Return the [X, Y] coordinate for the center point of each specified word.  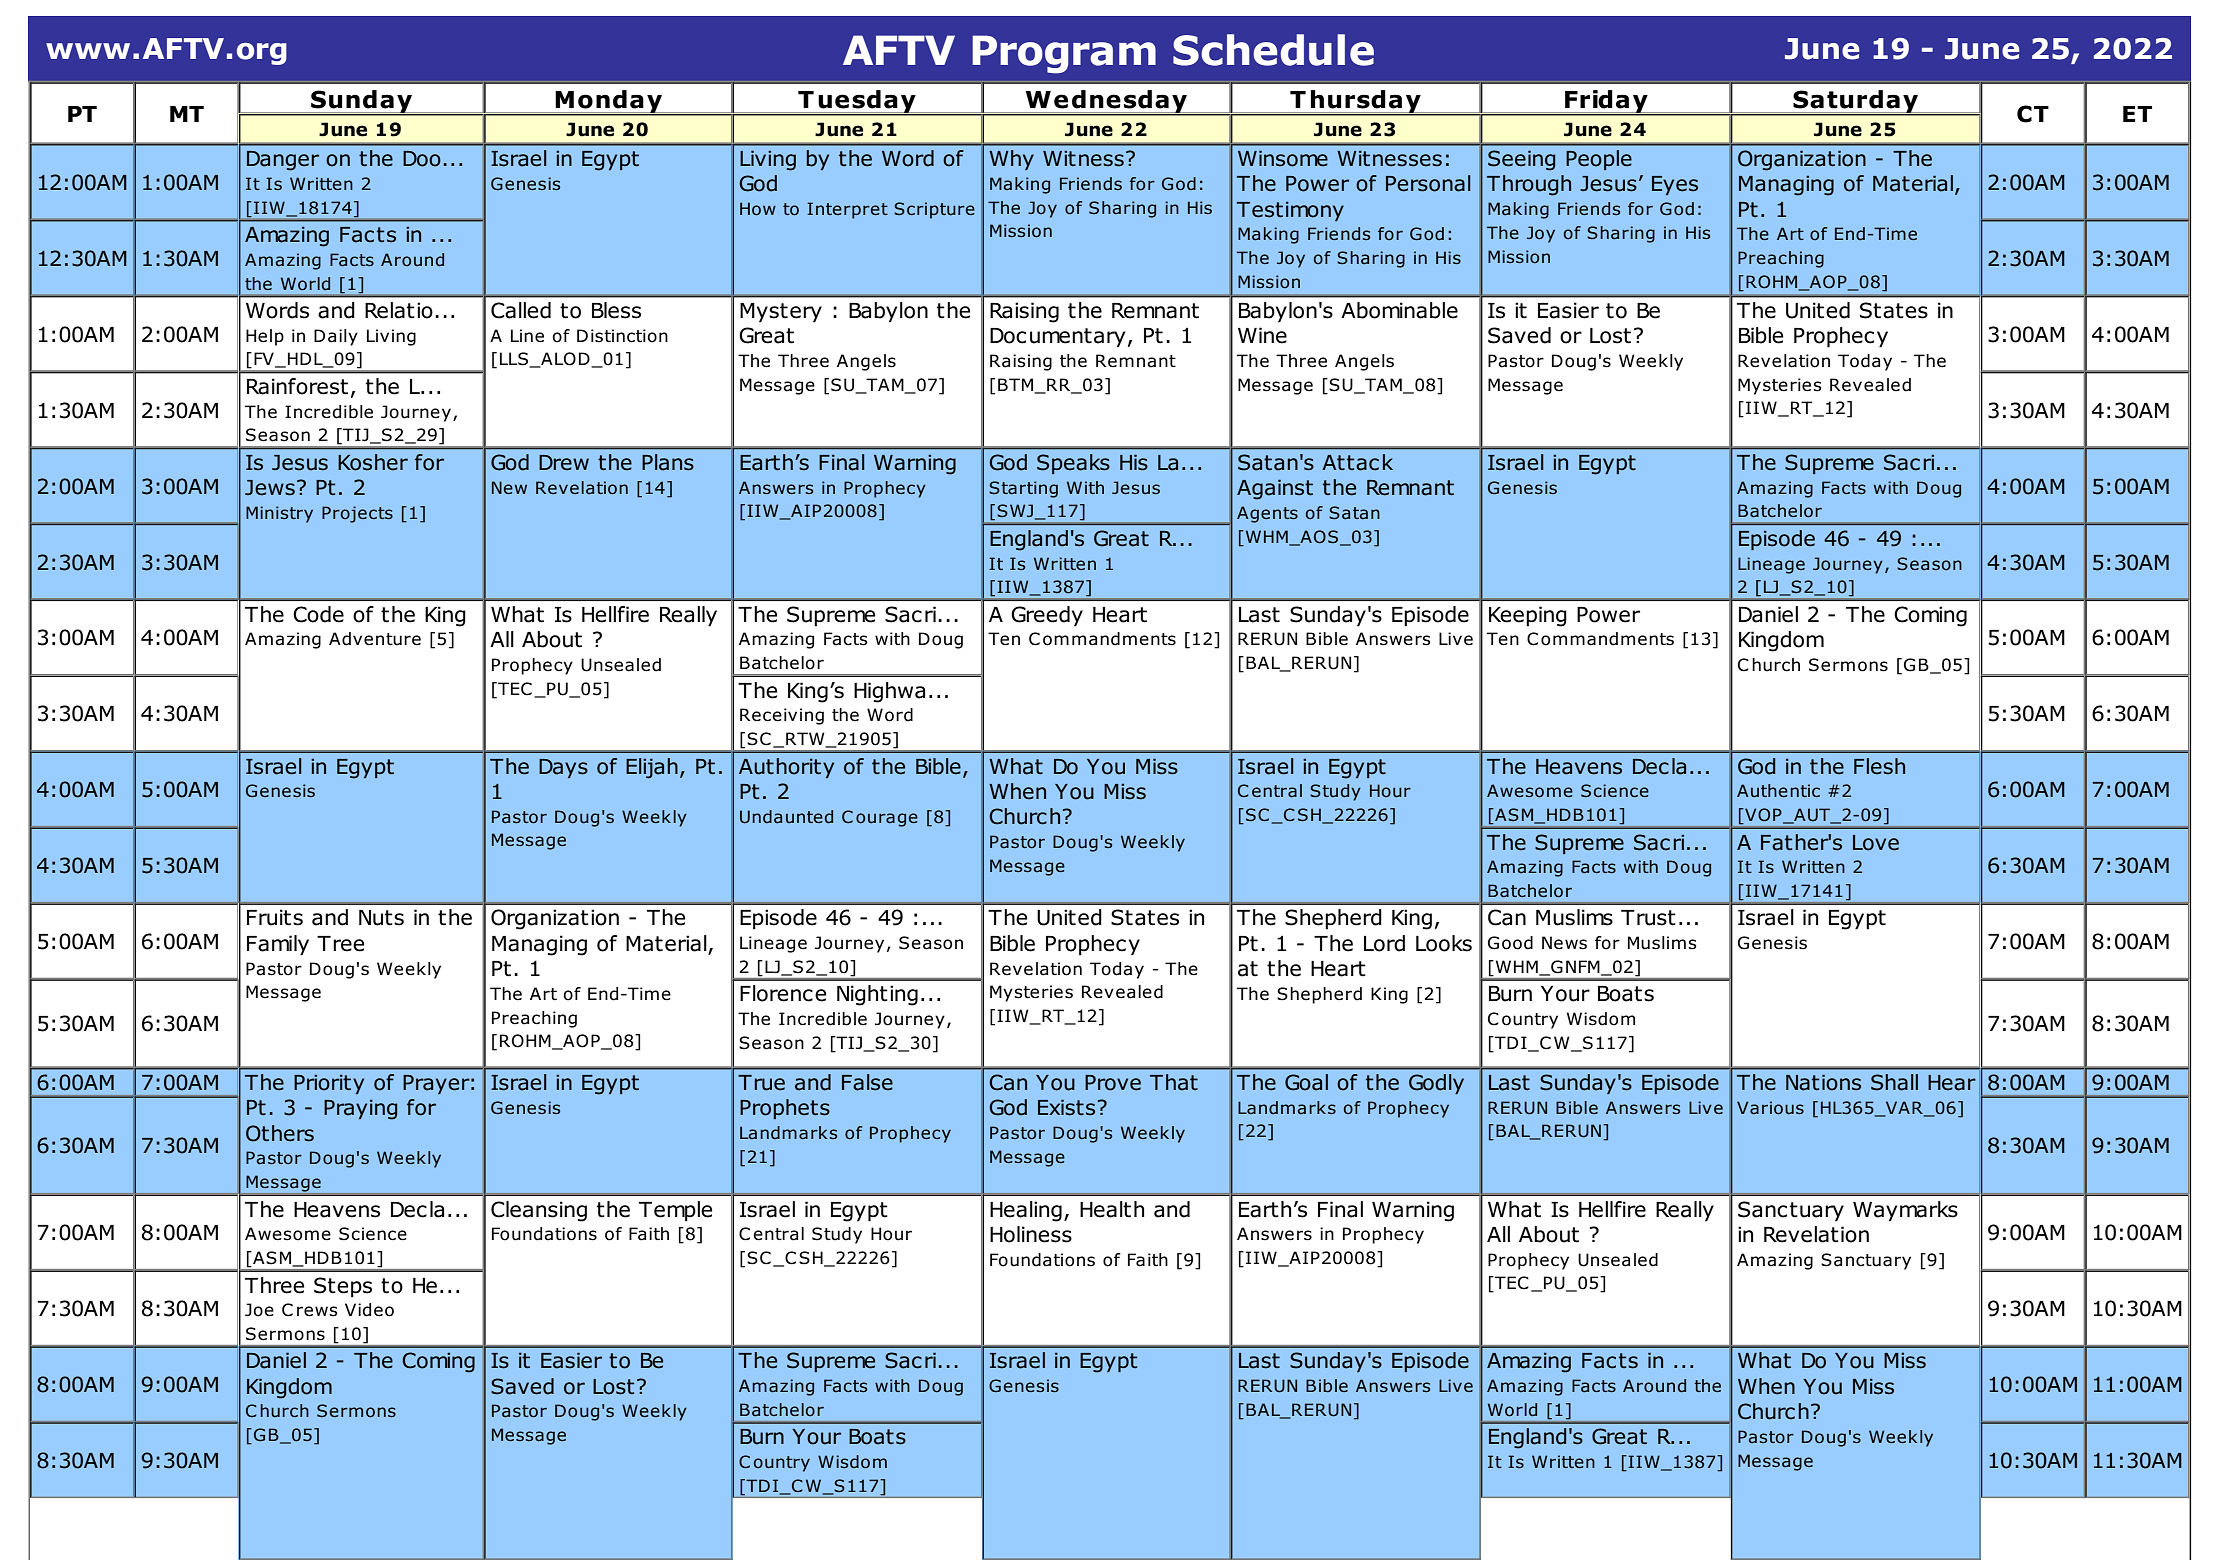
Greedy [1047, 616]
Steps [343, 1287]
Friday [1606, 102]
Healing [1026, 1211]
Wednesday [1106, 102]
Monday [608, 102]
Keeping [1528, 616]
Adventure [375, 639]
